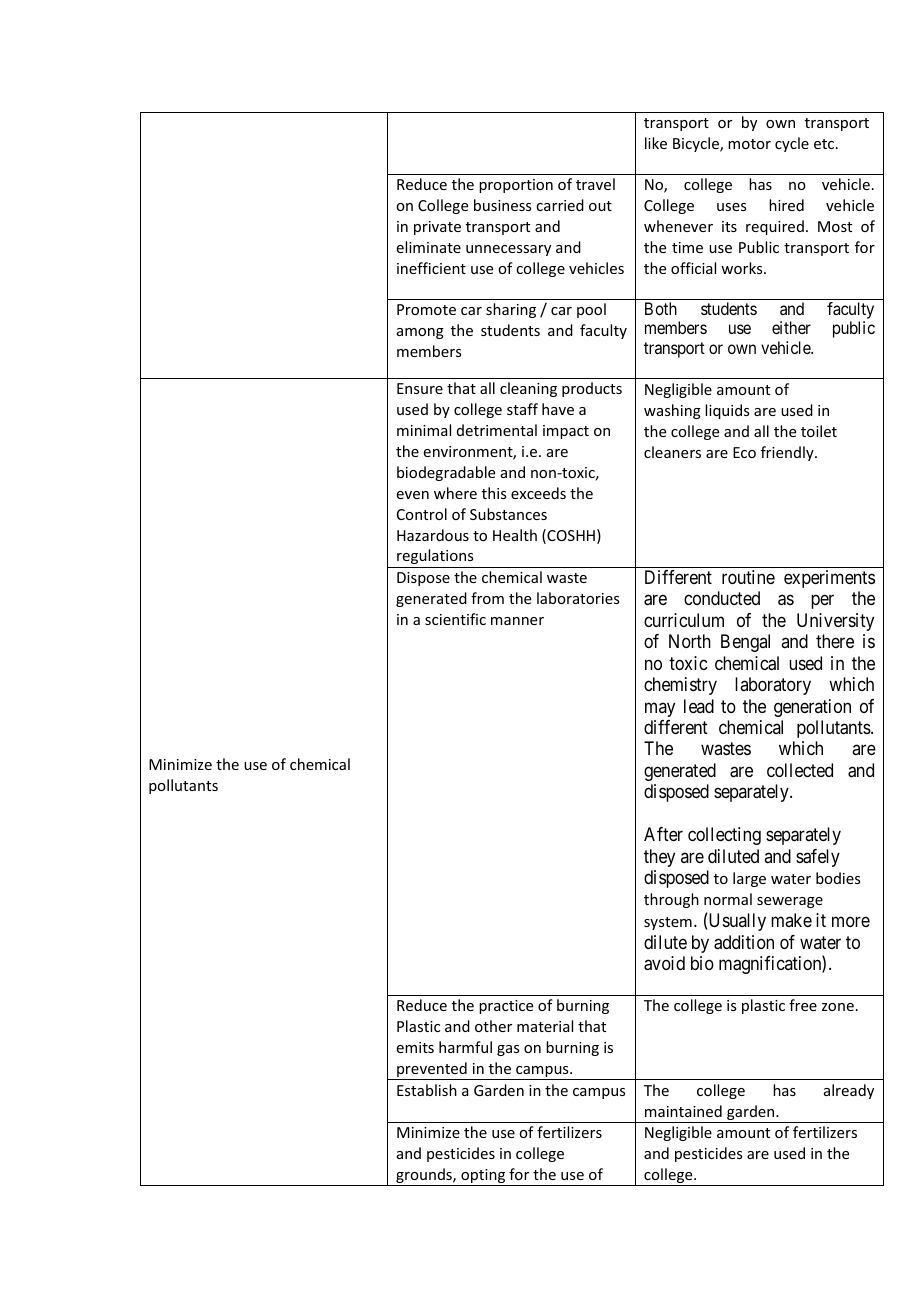  I want to click on maintained, so click(683, 1111).
